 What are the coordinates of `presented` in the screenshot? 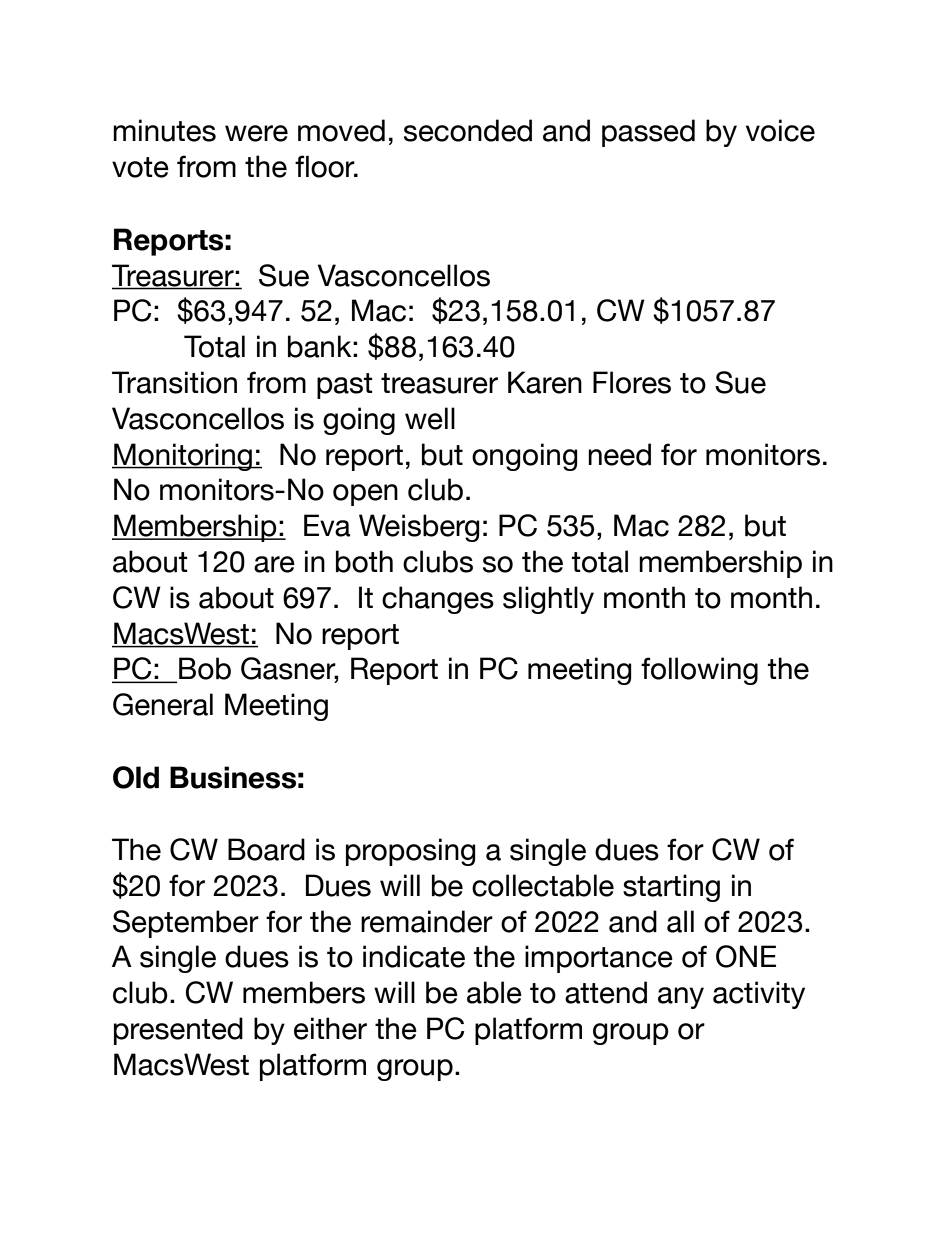 It's located at (178, 1031).
